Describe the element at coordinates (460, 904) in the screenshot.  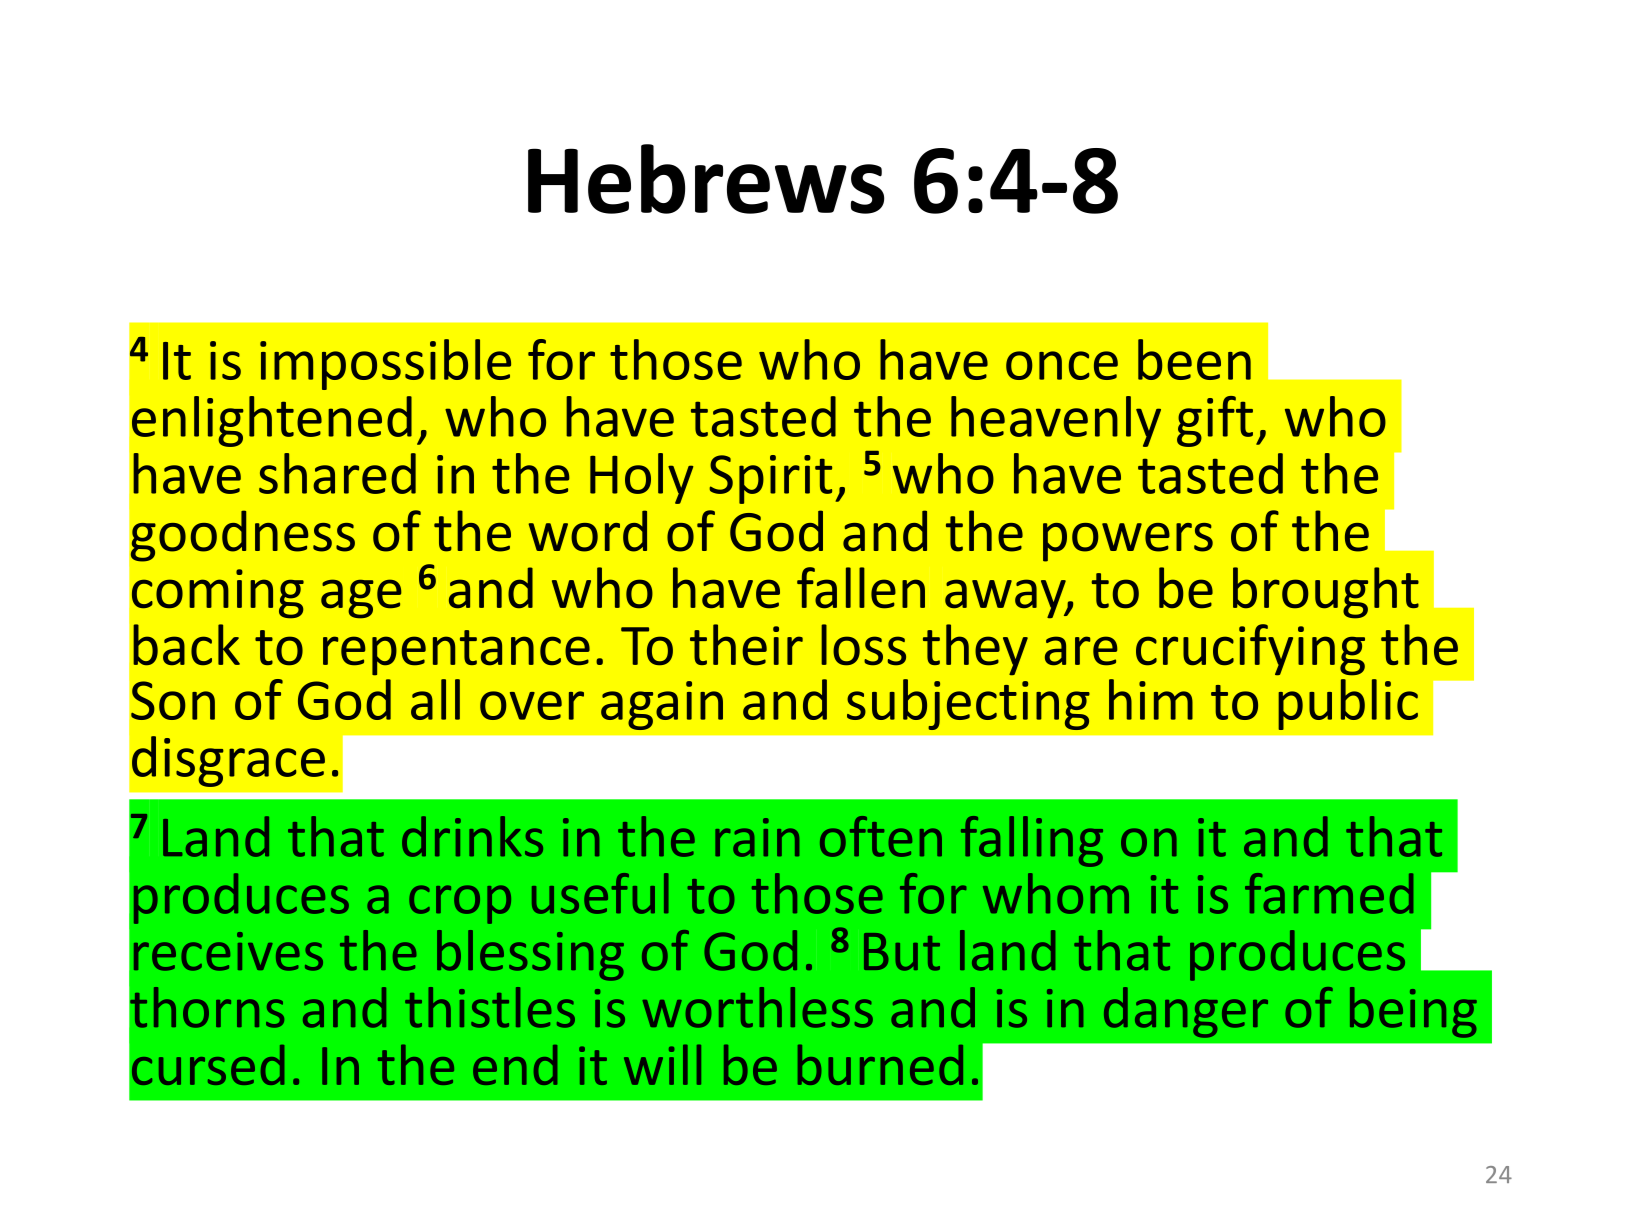
I see `crop` at that location.
